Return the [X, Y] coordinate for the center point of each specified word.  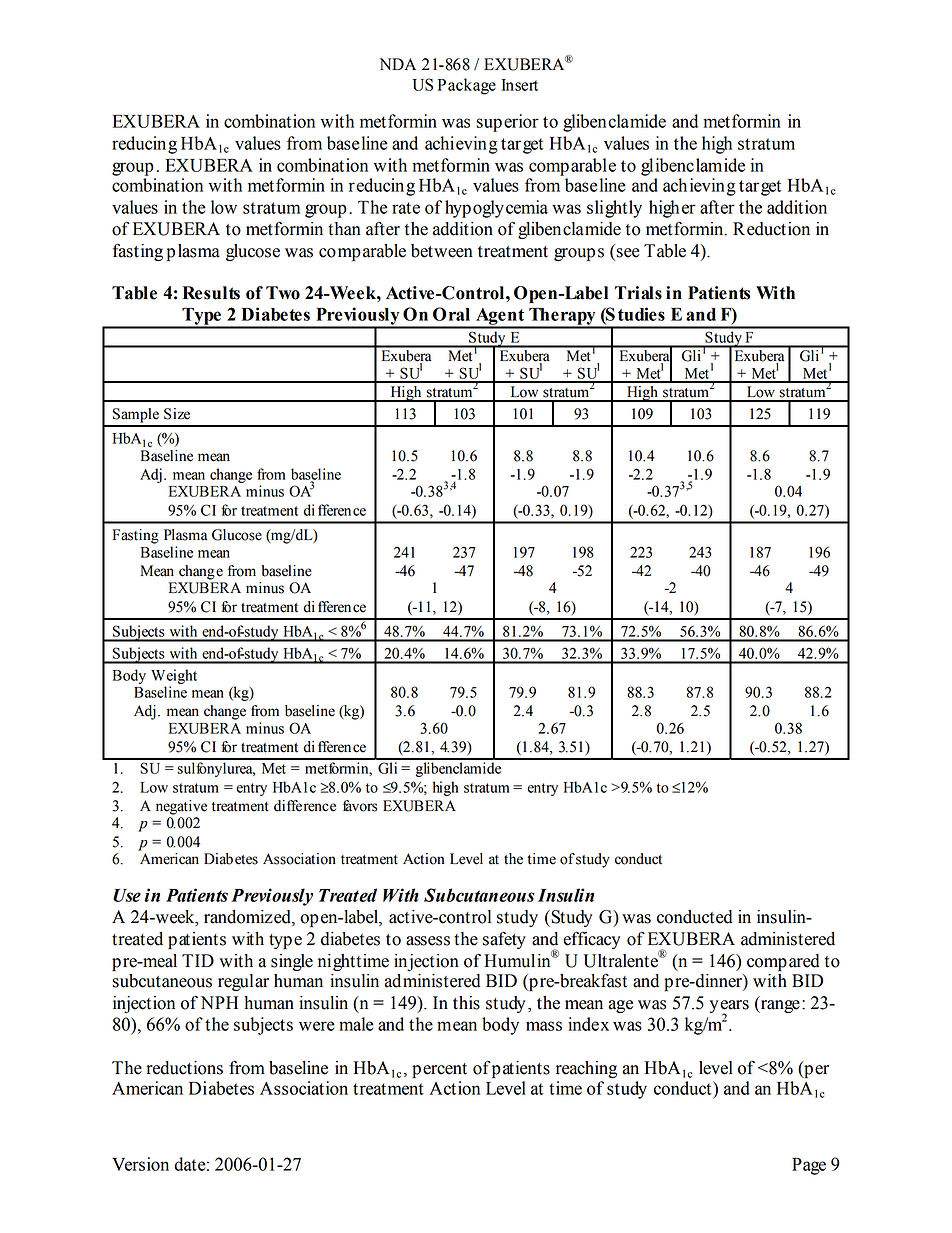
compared [783, 962]
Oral [451, 314]
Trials [638, 293]
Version [140, 1164]
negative [181, 807]
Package [467, 86]
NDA [397, 64]
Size [177, 414]
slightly [614, 209]
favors [360, 806]
